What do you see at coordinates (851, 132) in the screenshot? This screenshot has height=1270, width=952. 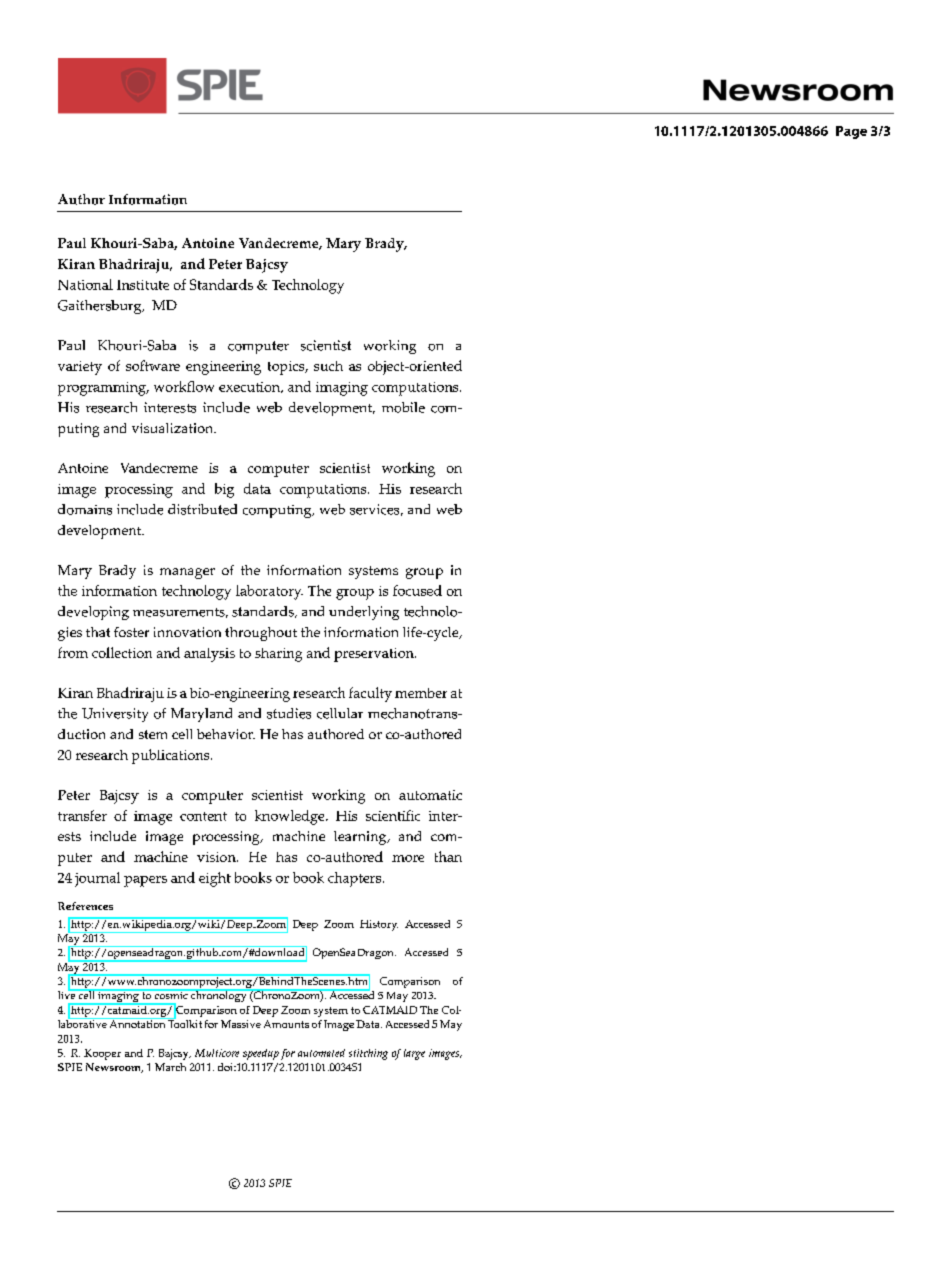 I see `Page` at bounding box center [851, 132].
